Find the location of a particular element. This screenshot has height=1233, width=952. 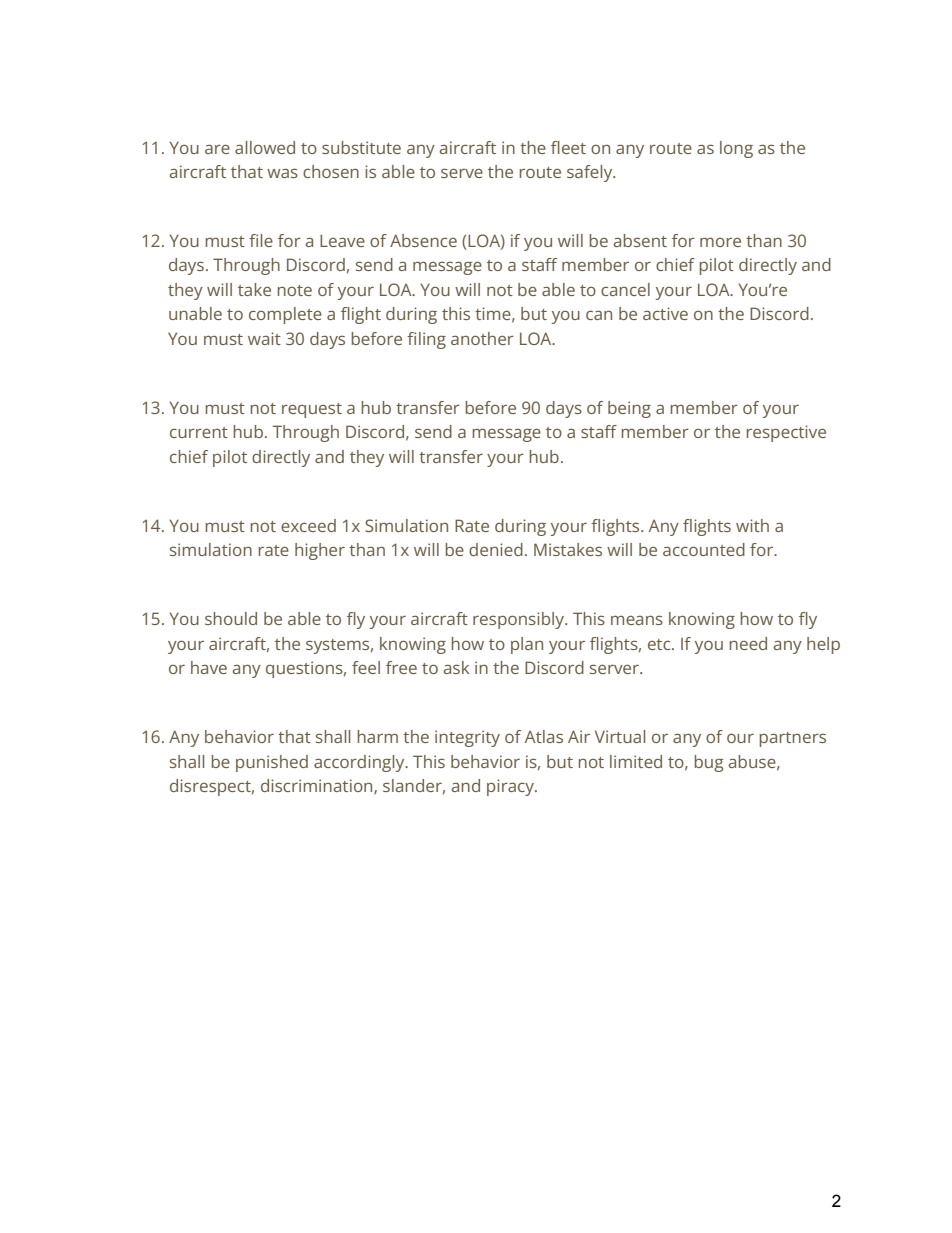

long is located at coordinates (736, 149).
